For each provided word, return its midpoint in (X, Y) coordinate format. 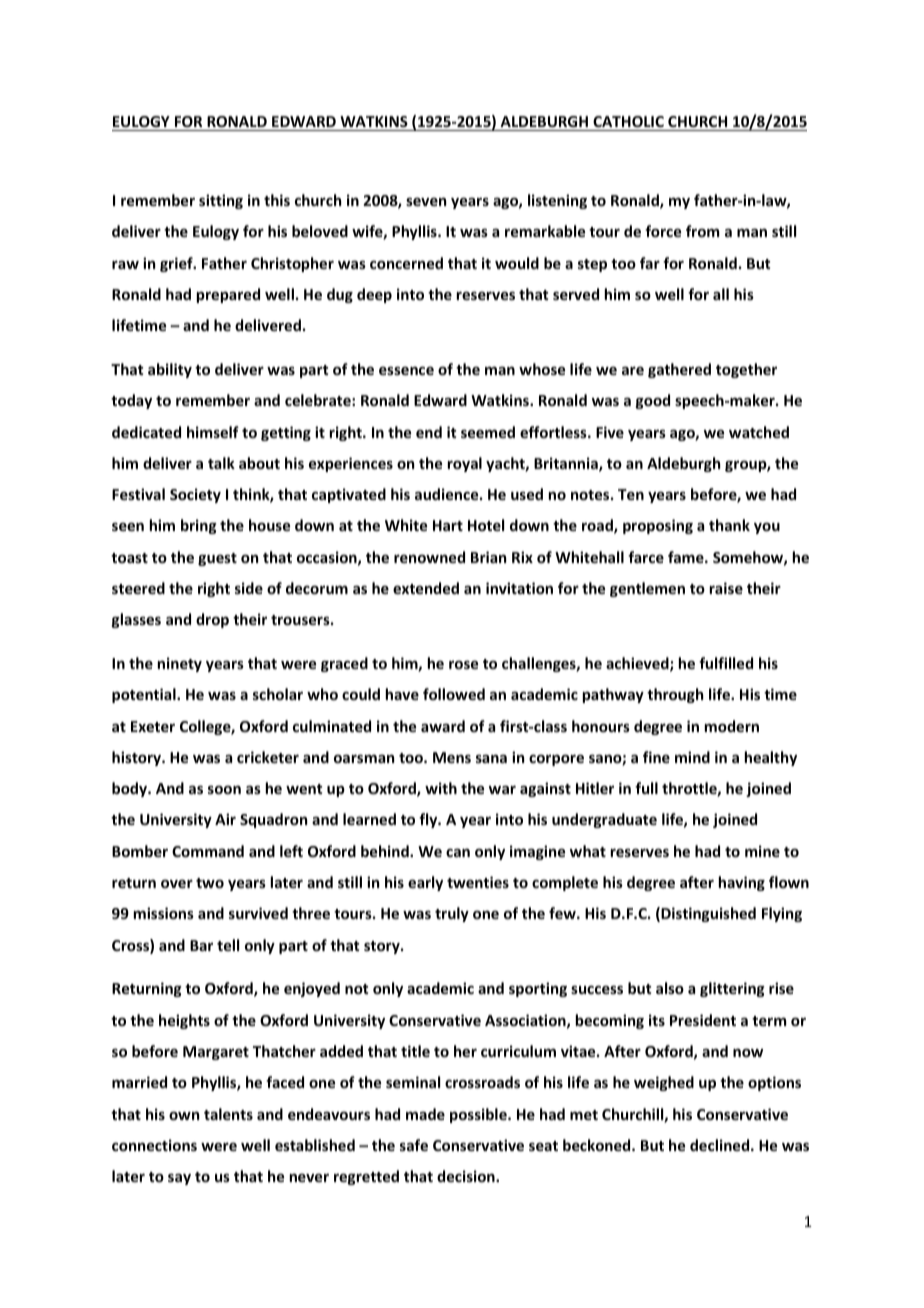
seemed (488, 432)
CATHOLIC (628, 123)
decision (467, 1176)
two (210, 883)
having (742, 883)
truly (452, 914)
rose (463, 664)
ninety (180, 664)
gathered (679, 370)
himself (213, 432)
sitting (221, 201)
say (179, 1179)
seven (426, 201)
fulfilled (726, 663)
